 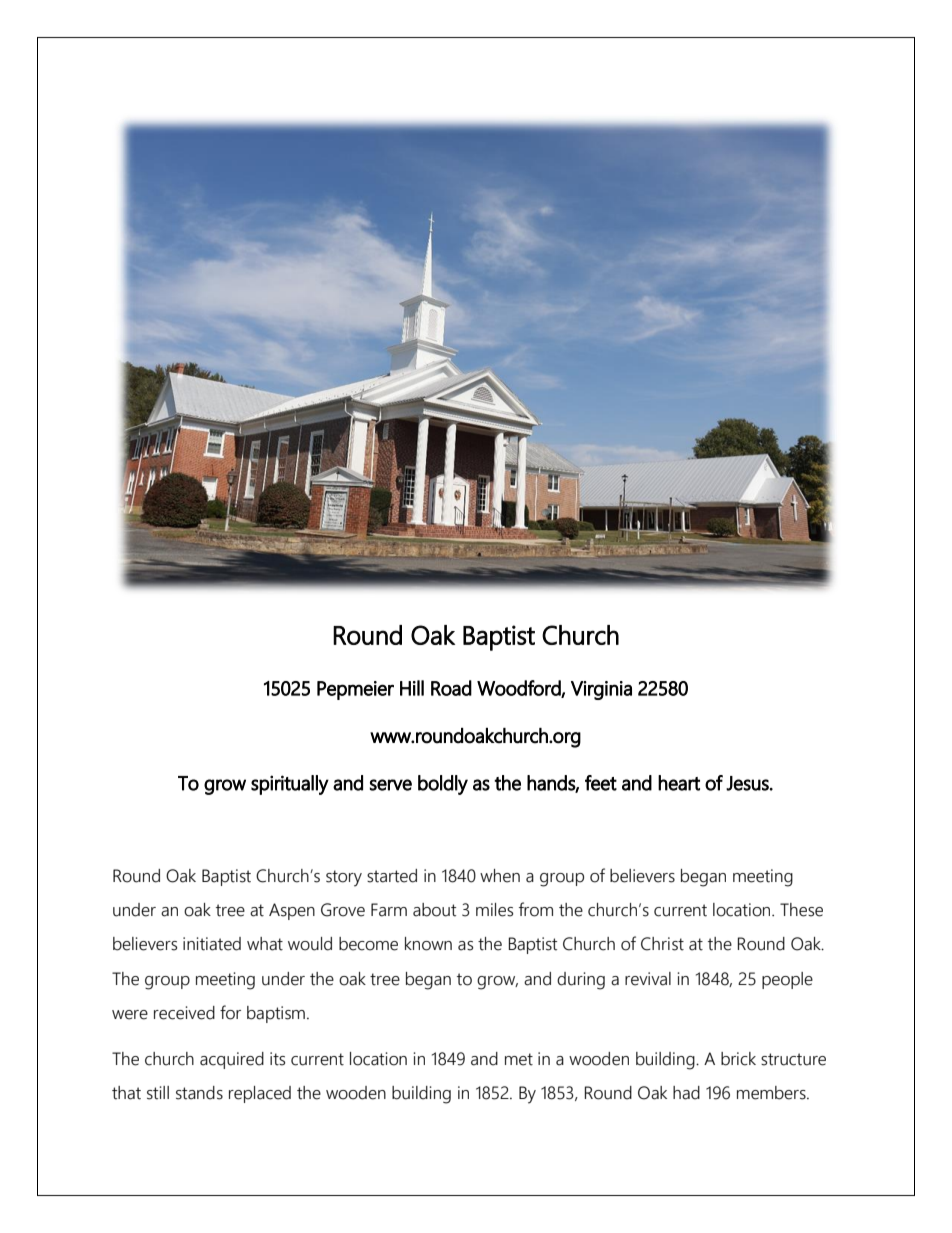 What do you see at coordinates (412, 688) in the page?
I see `Hill` at bounding box center [412, 688].
